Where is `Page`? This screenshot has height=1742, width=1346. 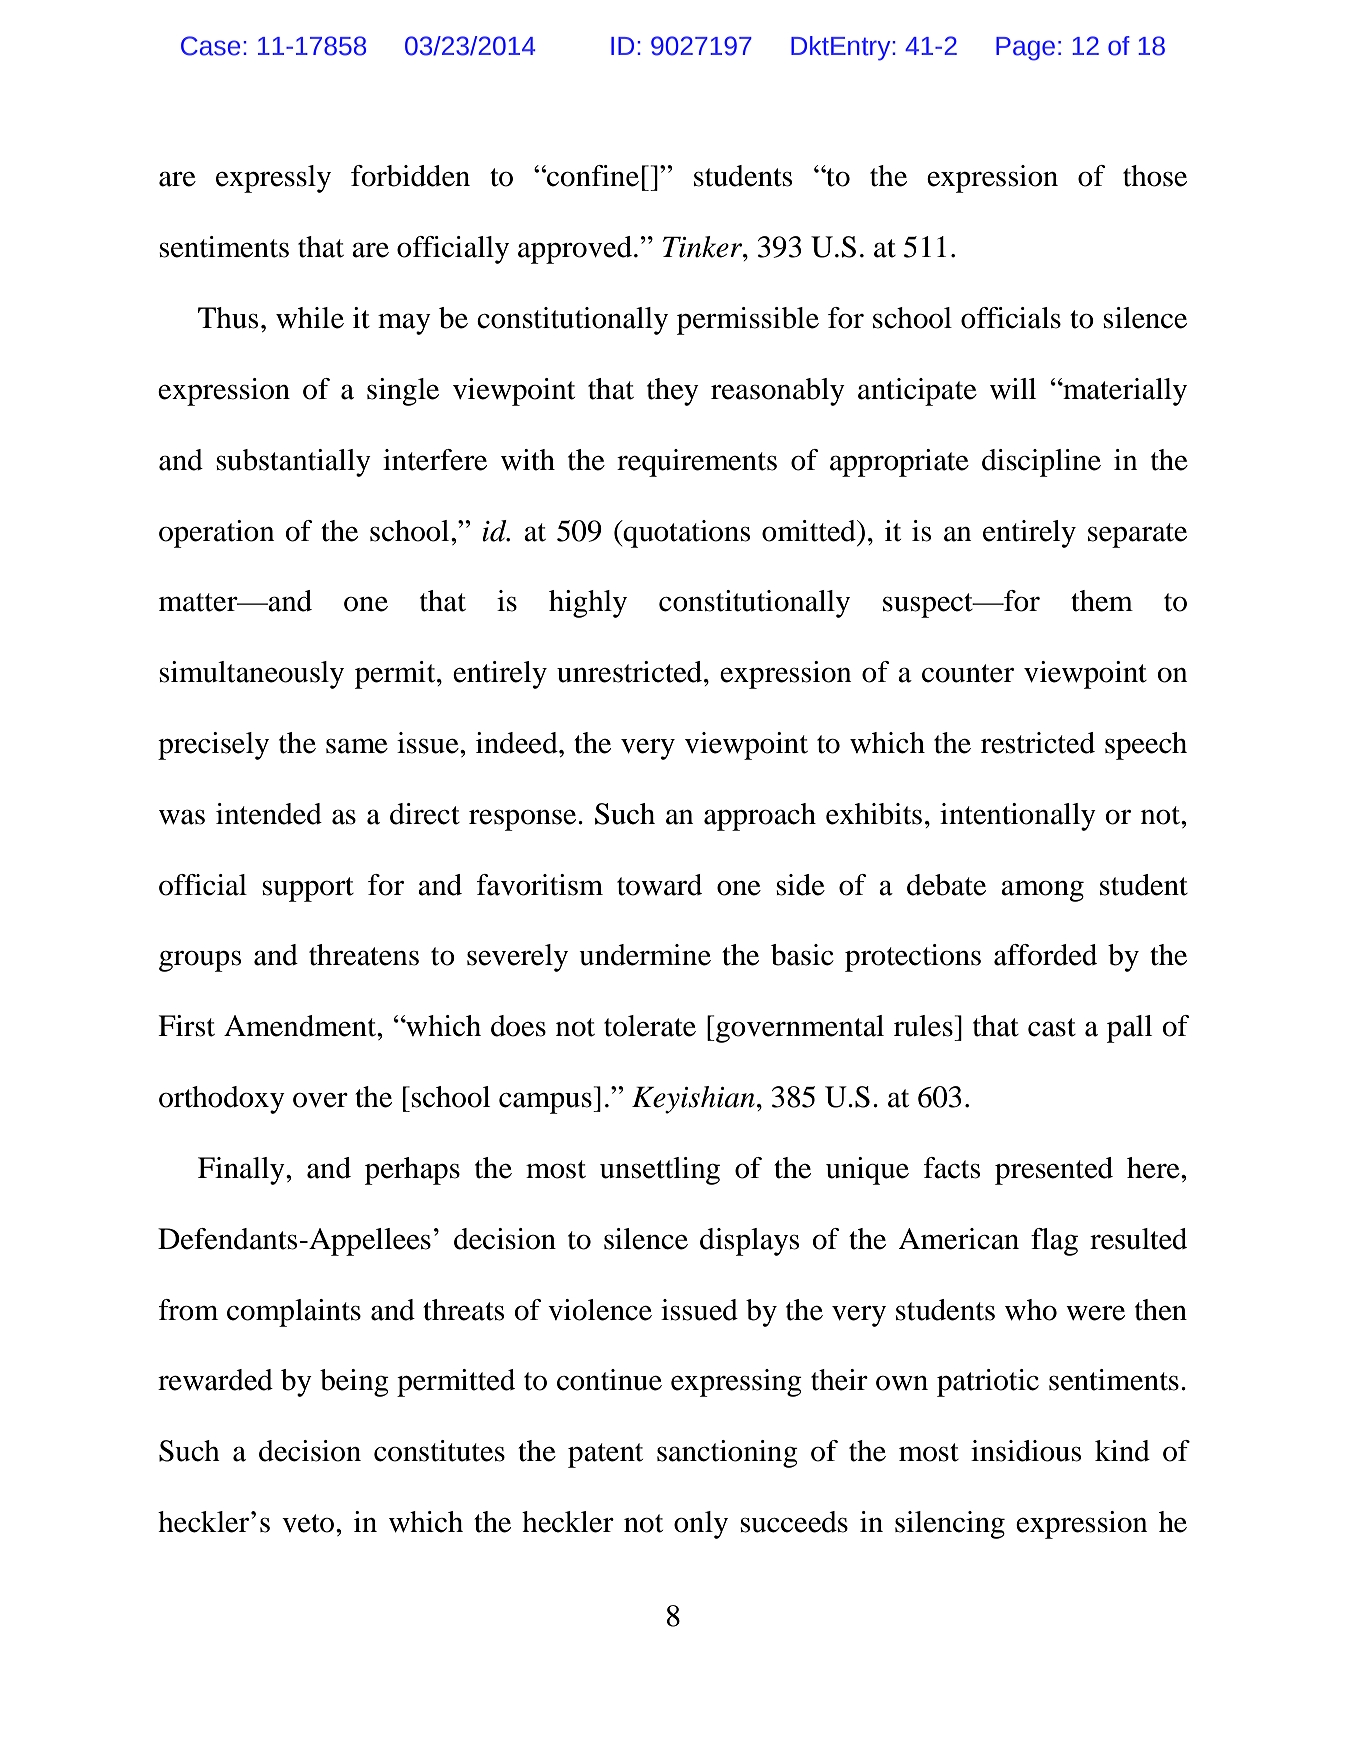 Page is located at coordinates (1025, 49).
